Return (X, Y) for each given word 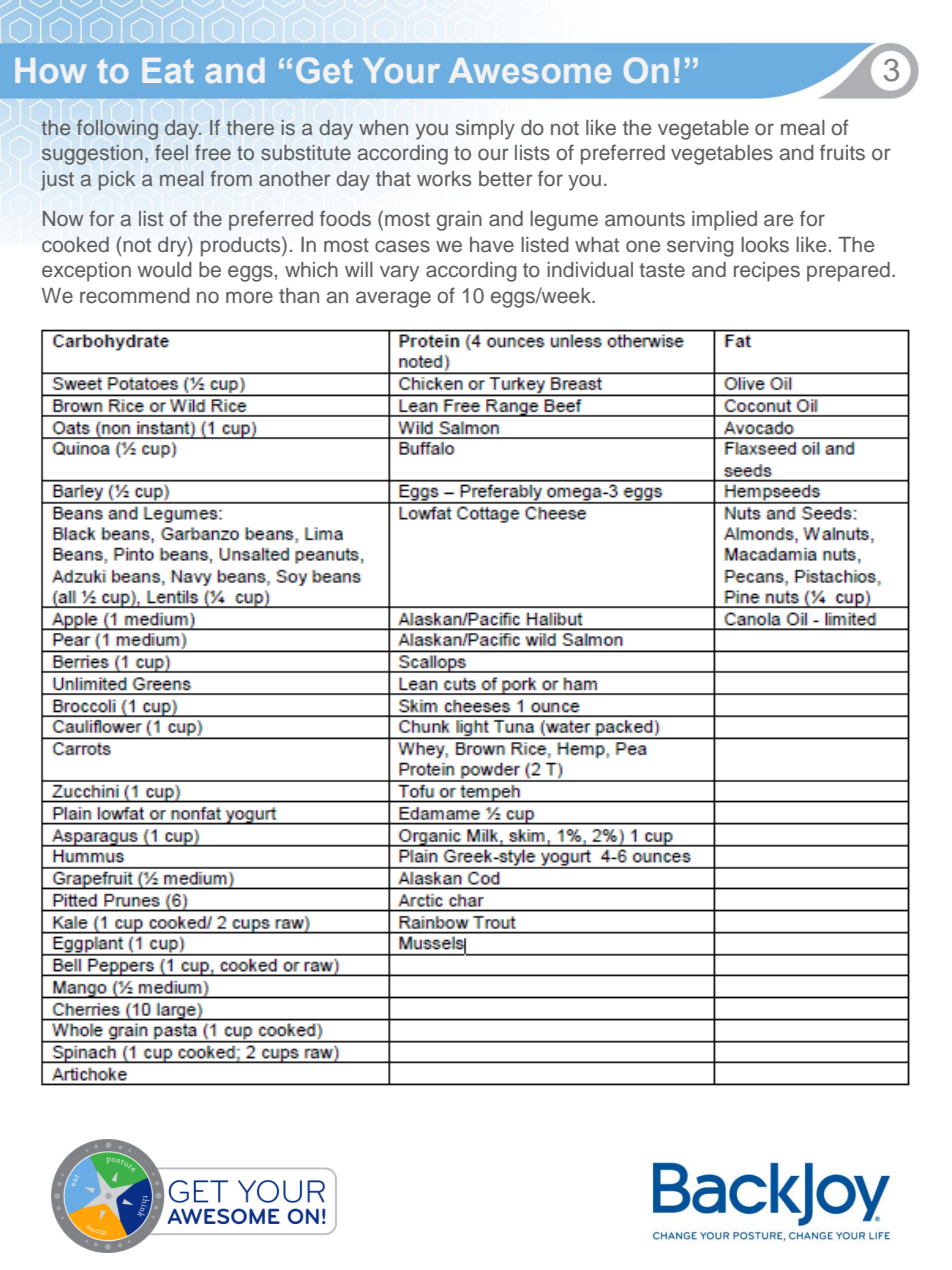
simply (485, 130)
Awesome (530, 70)
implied (724, 221)
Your (401, 70)
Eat (168, 70)
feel (171, 152)
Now (63, 218)
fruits (842, 152)
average (393, 299)
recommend (135, 296)
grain (459, 221)
